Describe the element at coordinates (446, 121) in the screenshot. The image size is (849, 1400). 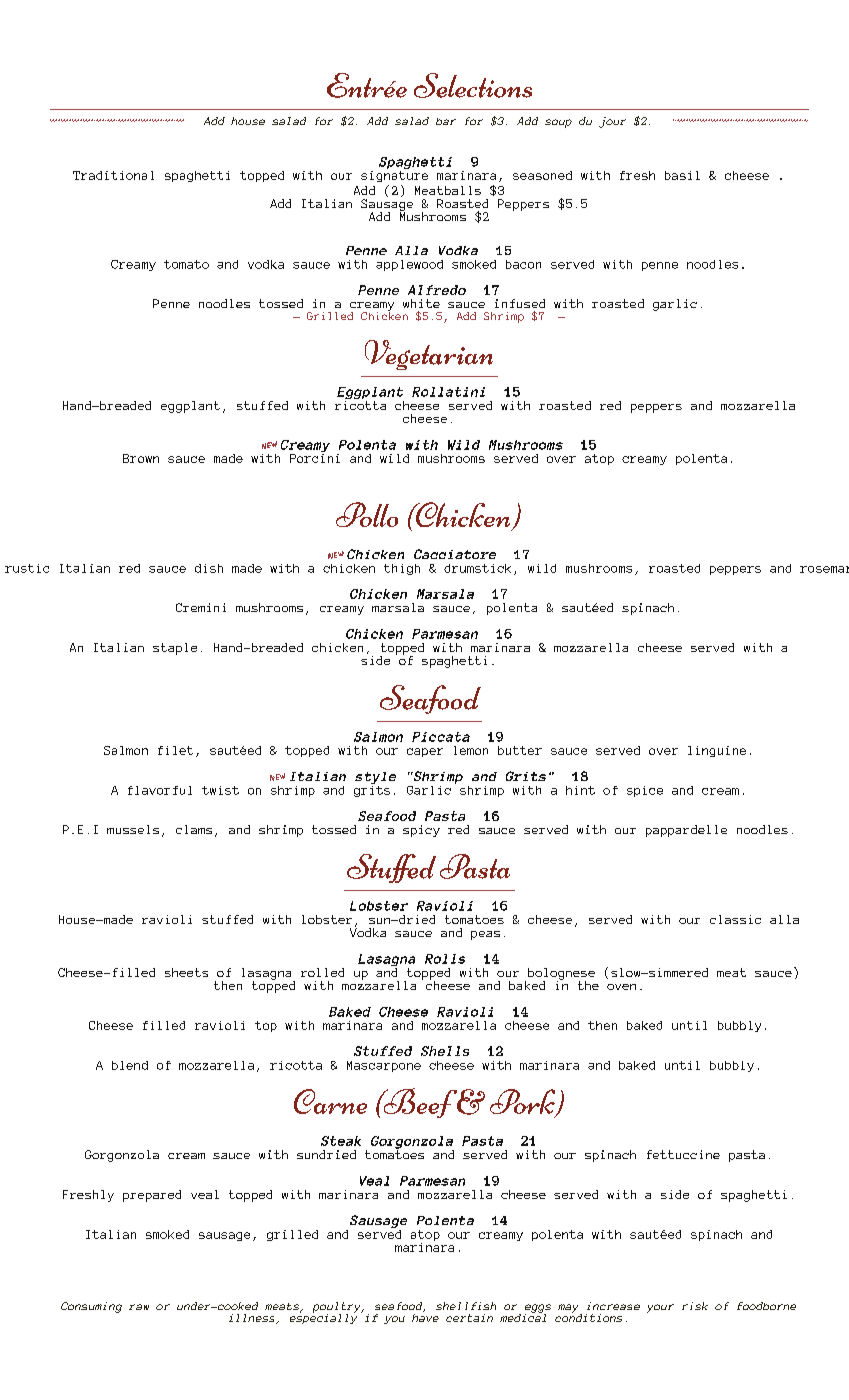
I see `bar` at that location.
